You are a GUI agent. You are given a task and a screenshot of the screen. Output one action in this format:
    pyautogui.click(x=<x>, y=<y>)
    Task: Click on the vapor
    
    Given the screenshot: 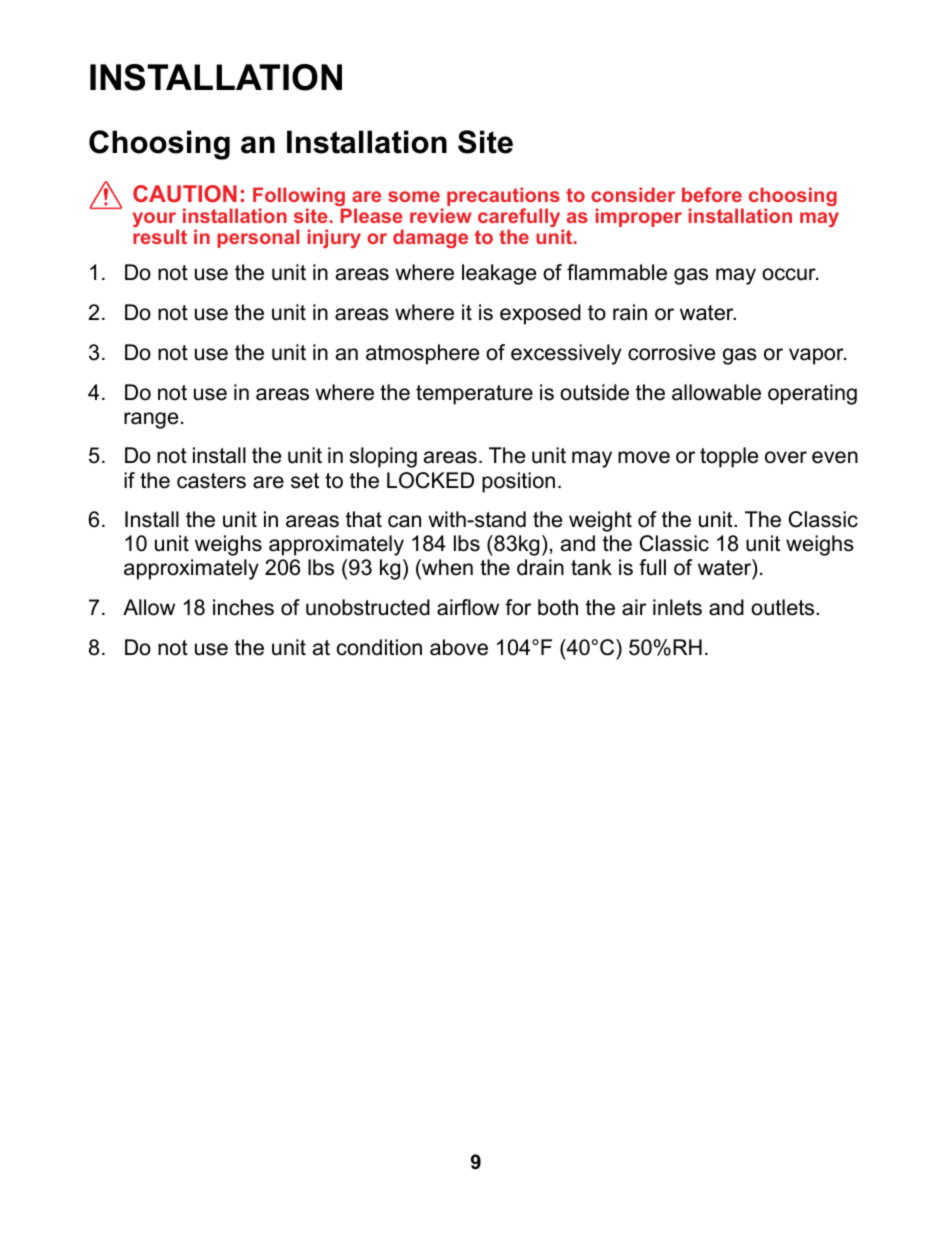 What is the action you would take?
    pyautogui.click(x=817, y=356)
